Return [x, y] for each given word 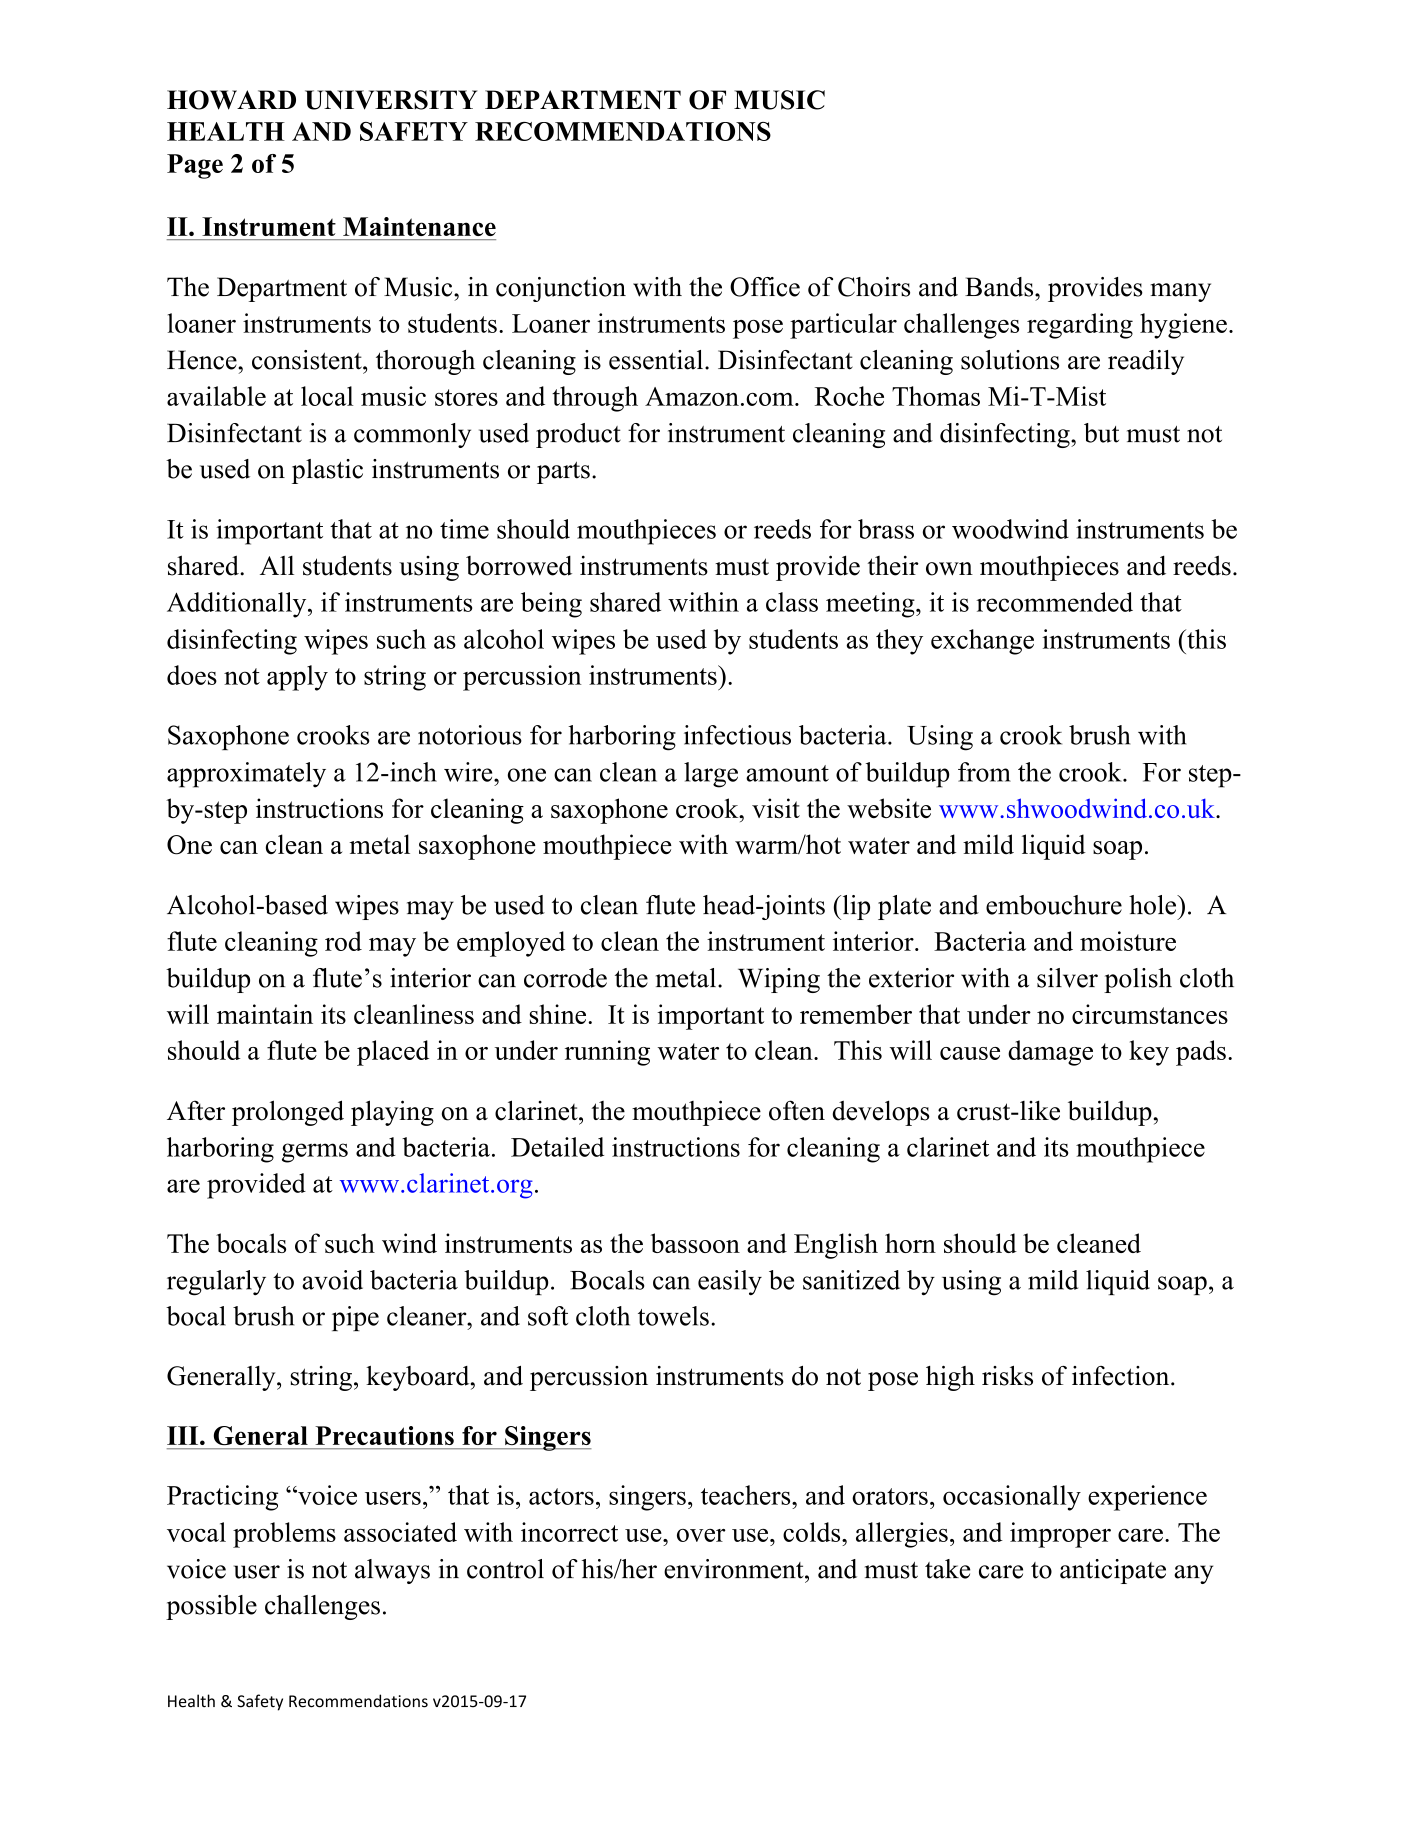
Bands [1000, 287]
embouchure [1054, 905]
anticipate [1113, 1571]
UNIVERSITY [391, 100]
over [701, 1535]
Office [765, 287]
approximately [246, 775]
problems [284, 1535]
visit [776, 808]
